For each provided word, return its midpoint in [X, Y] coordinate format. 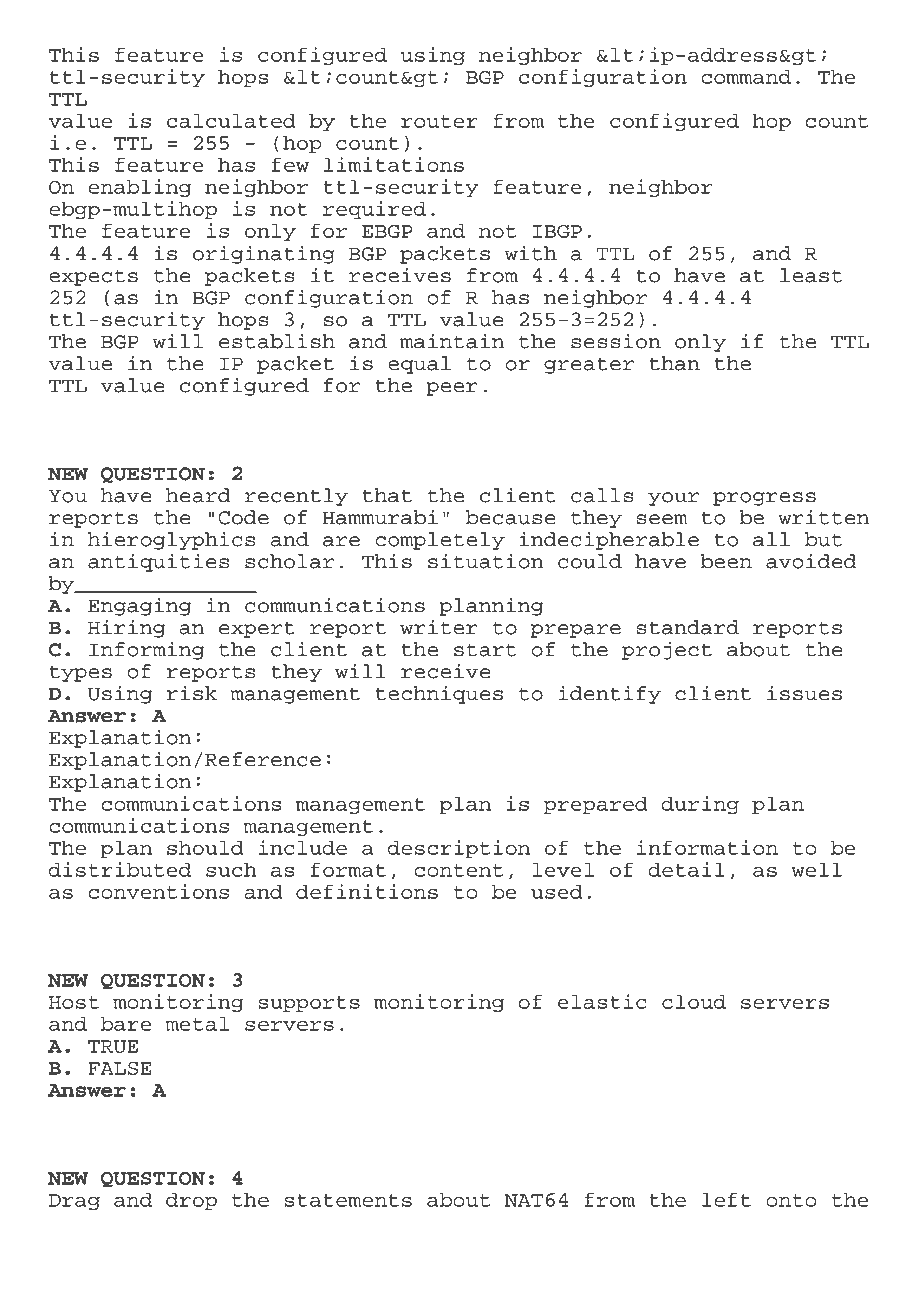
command [746, 76]
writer [439, 627]
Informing [146, 650]
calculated [231, 120]
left [726, 1199]
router [439, 121]
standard [687, 627]
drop [191, 1201]
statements [348, 1200]
